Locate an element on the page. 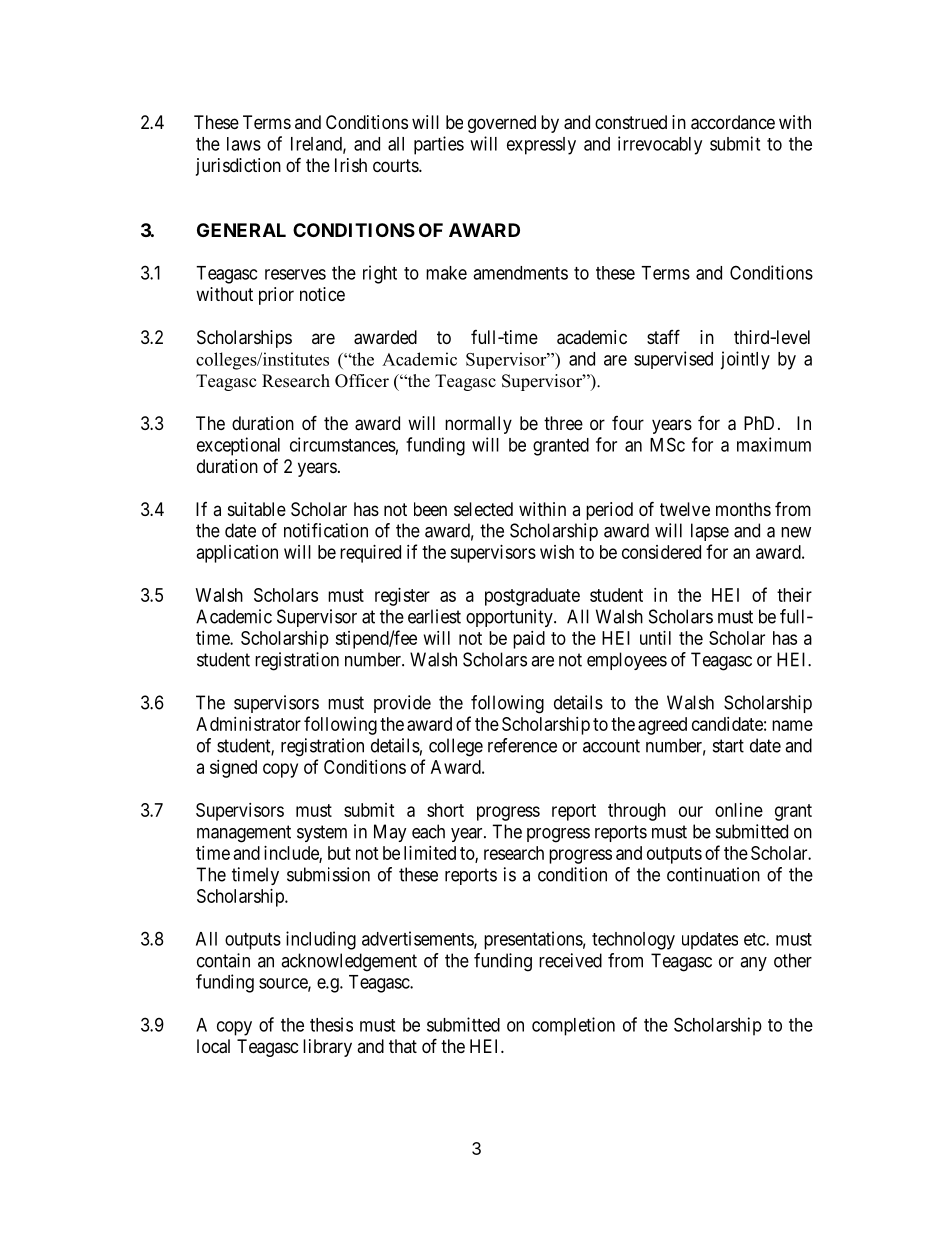  governed is located at coordinates (502, 124).
